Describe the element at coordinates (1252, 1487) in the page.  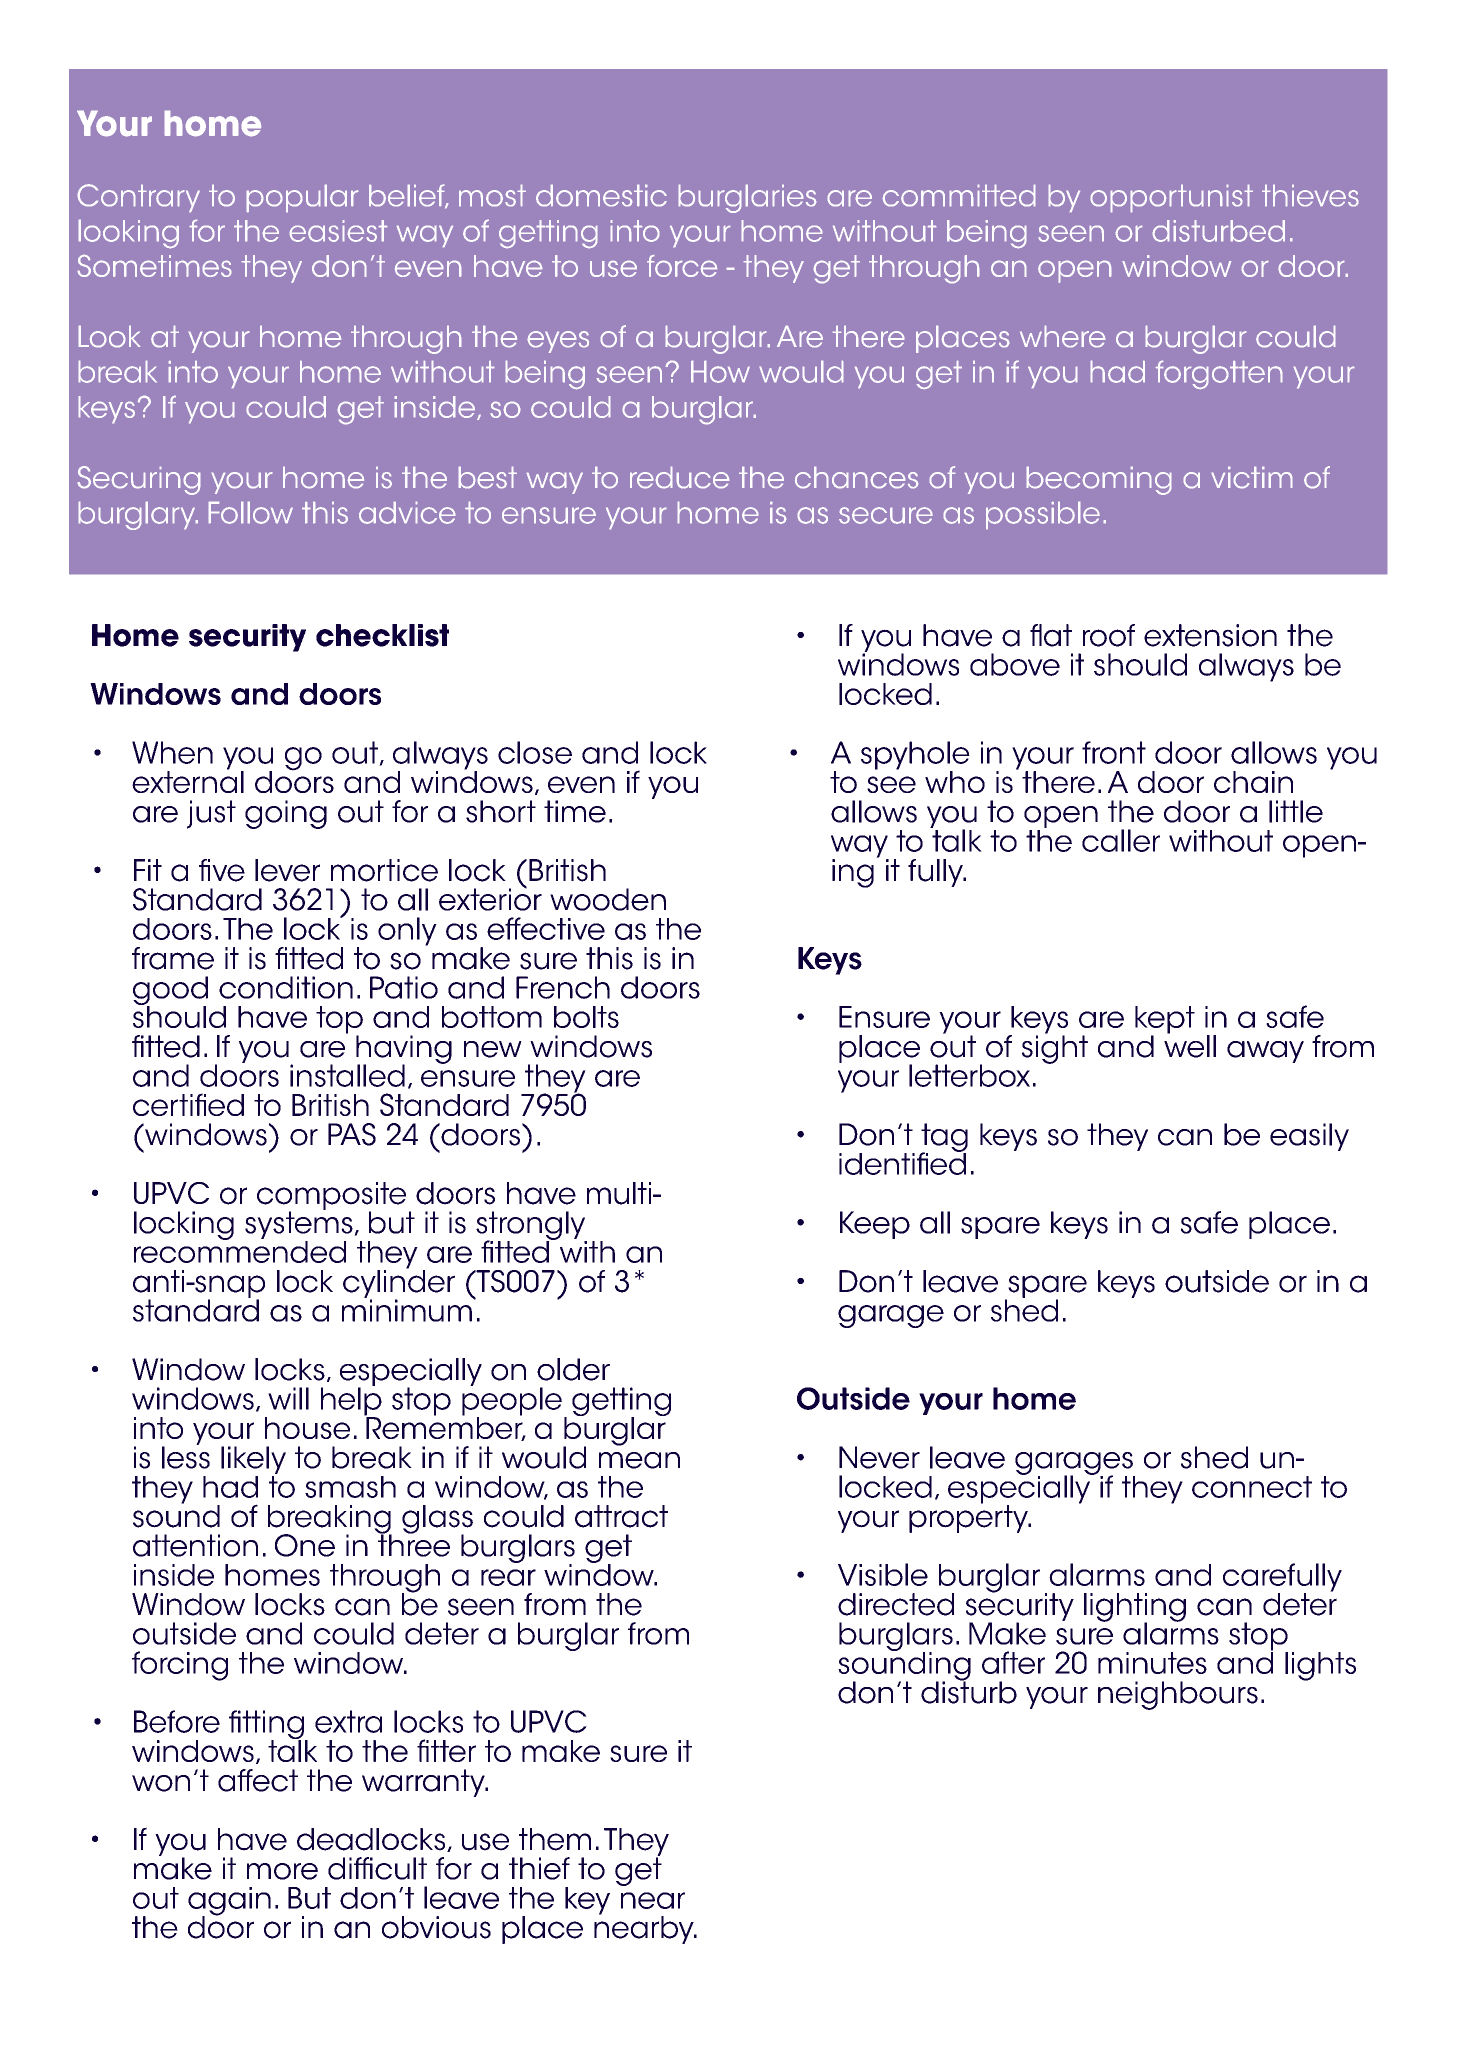
I see `connect` at that location.
